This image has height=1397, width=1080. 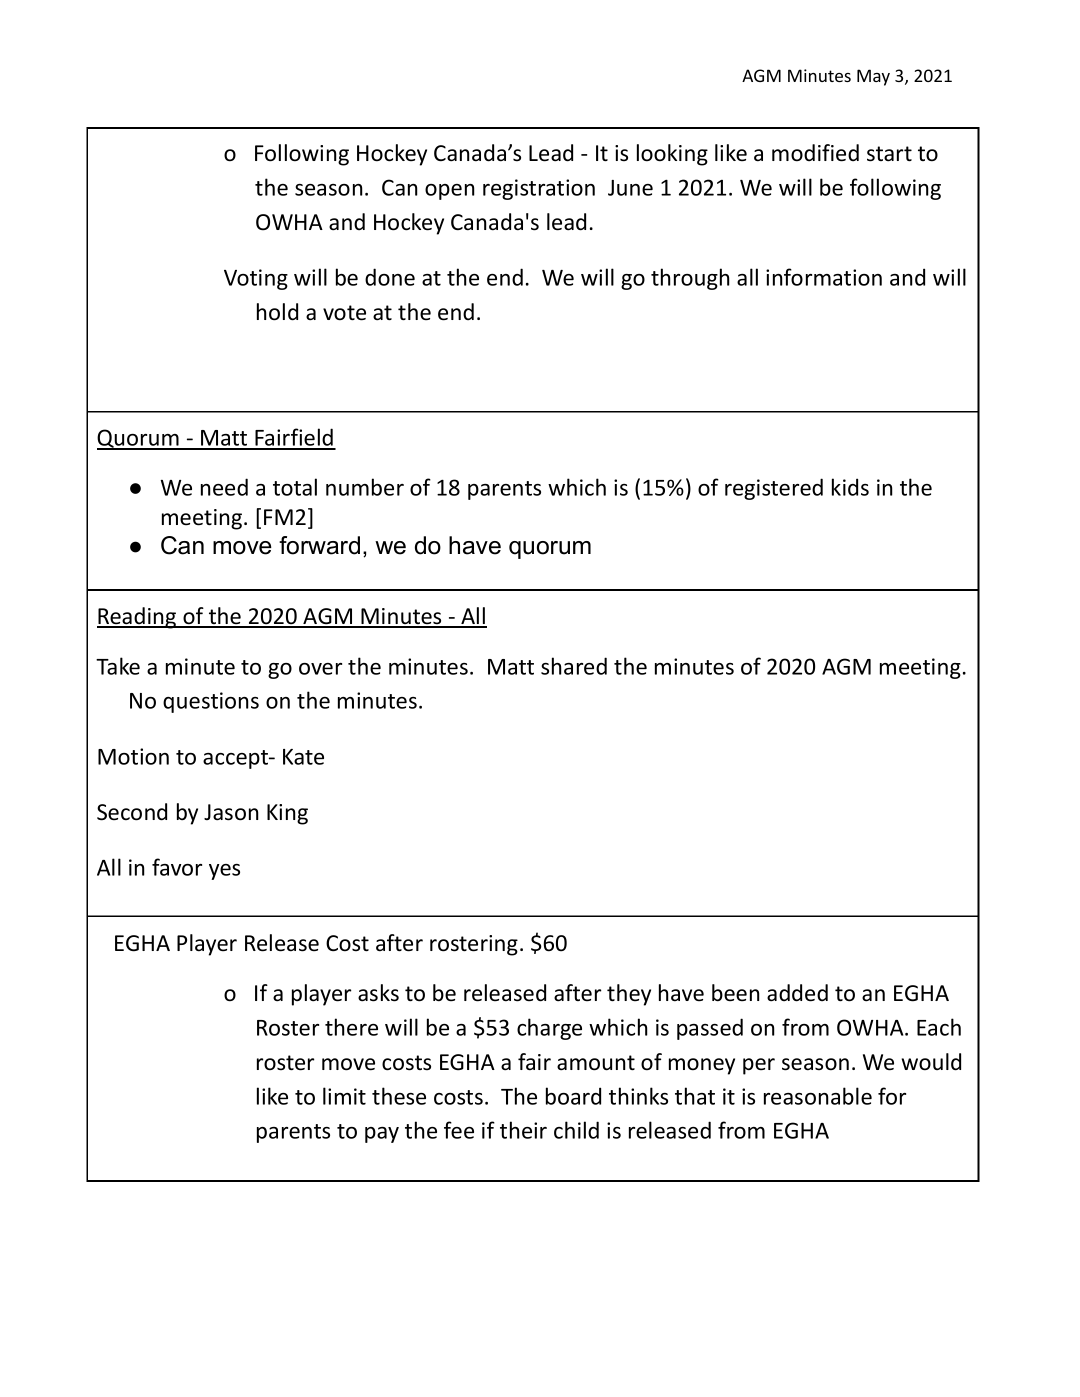 What do you see at coordinates (539, 189) in the image?
I see `registration` at bounding box center [539, 189].
